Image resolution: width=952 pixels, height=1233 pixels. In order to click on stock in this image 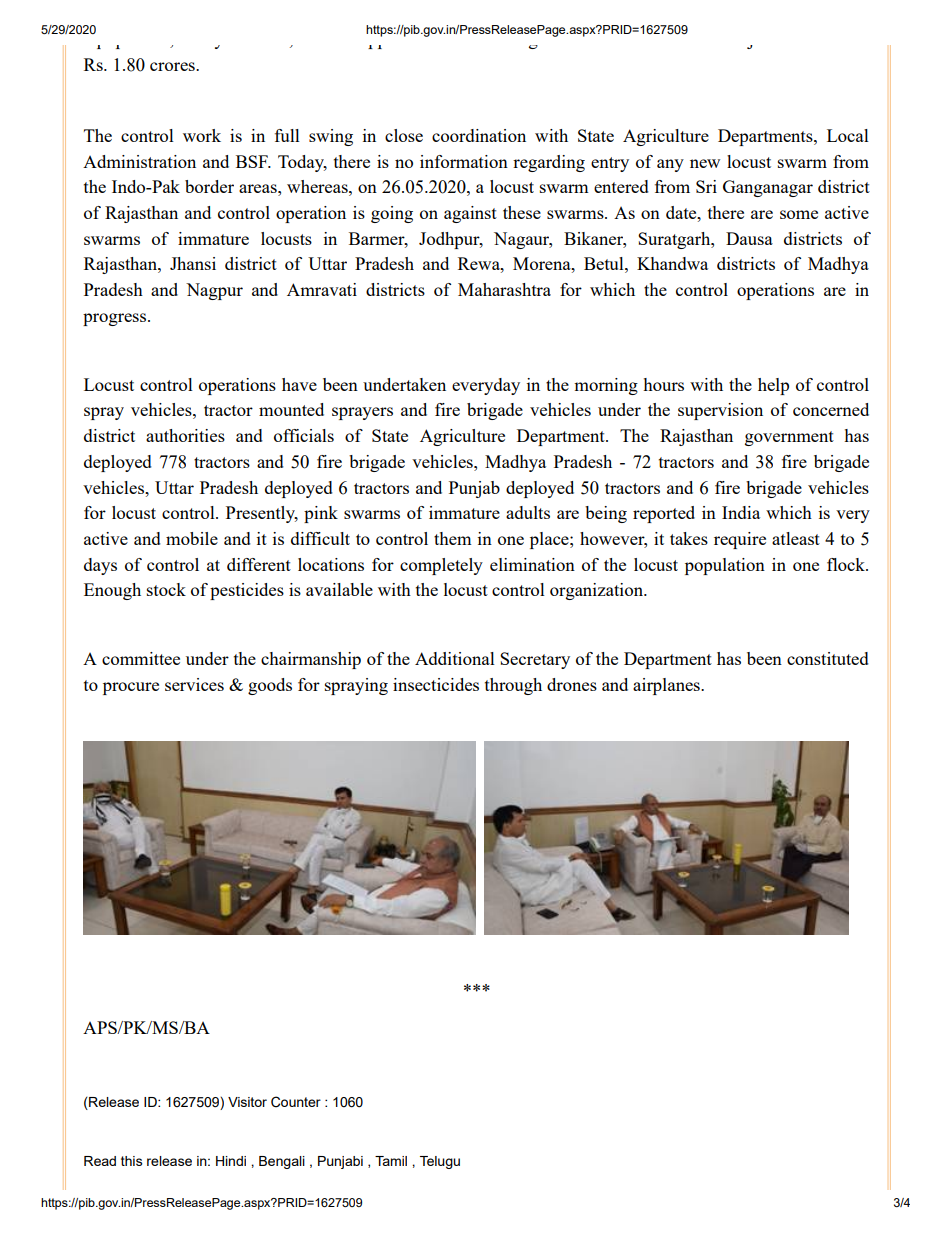, I will do `click(166, 589)`.
